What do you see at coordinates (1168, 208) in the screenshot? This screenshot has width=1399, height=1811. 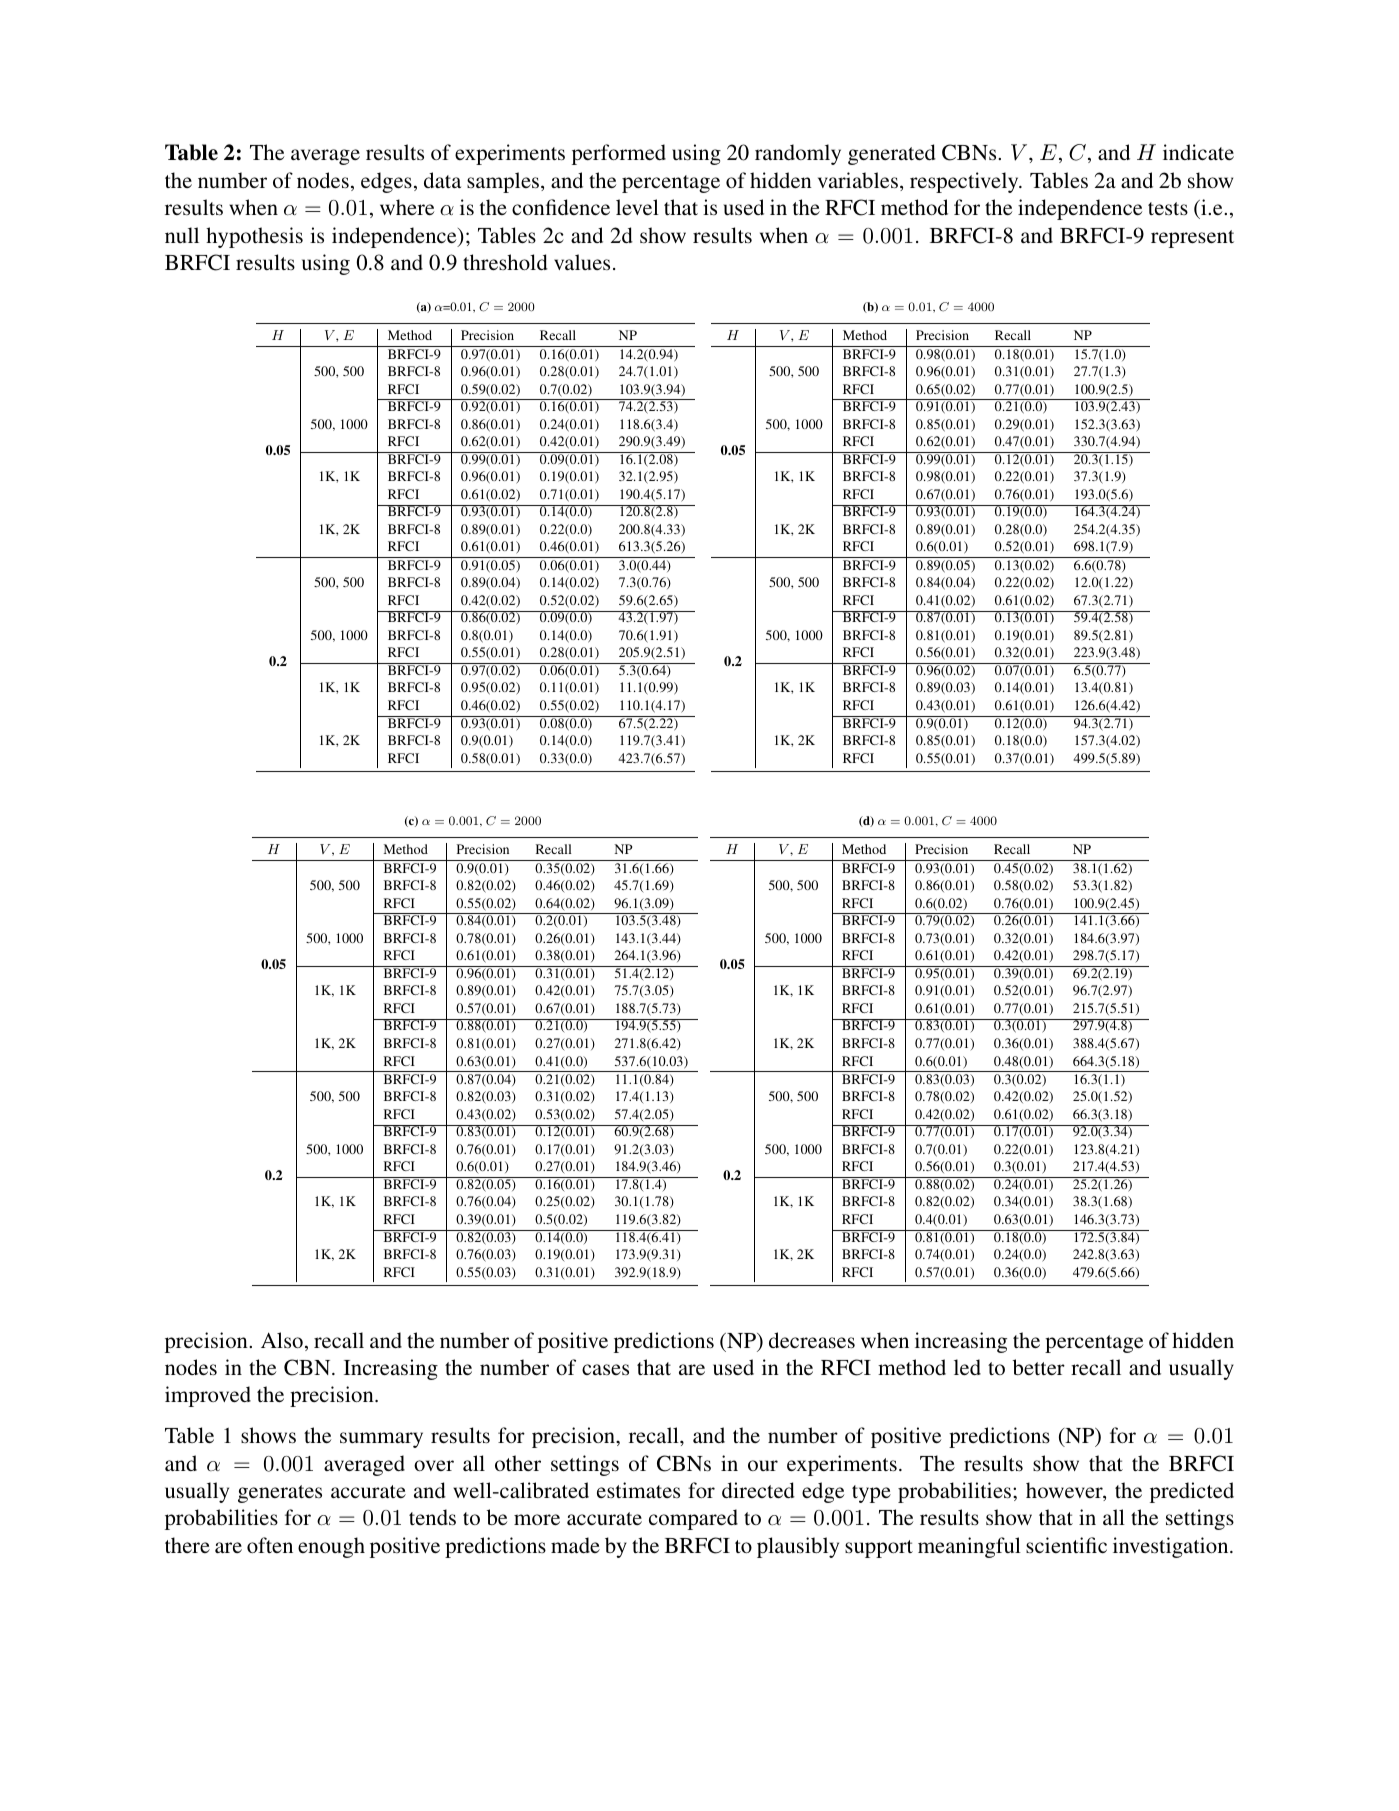 I see `tests` at bounding box center [1168, 208].
